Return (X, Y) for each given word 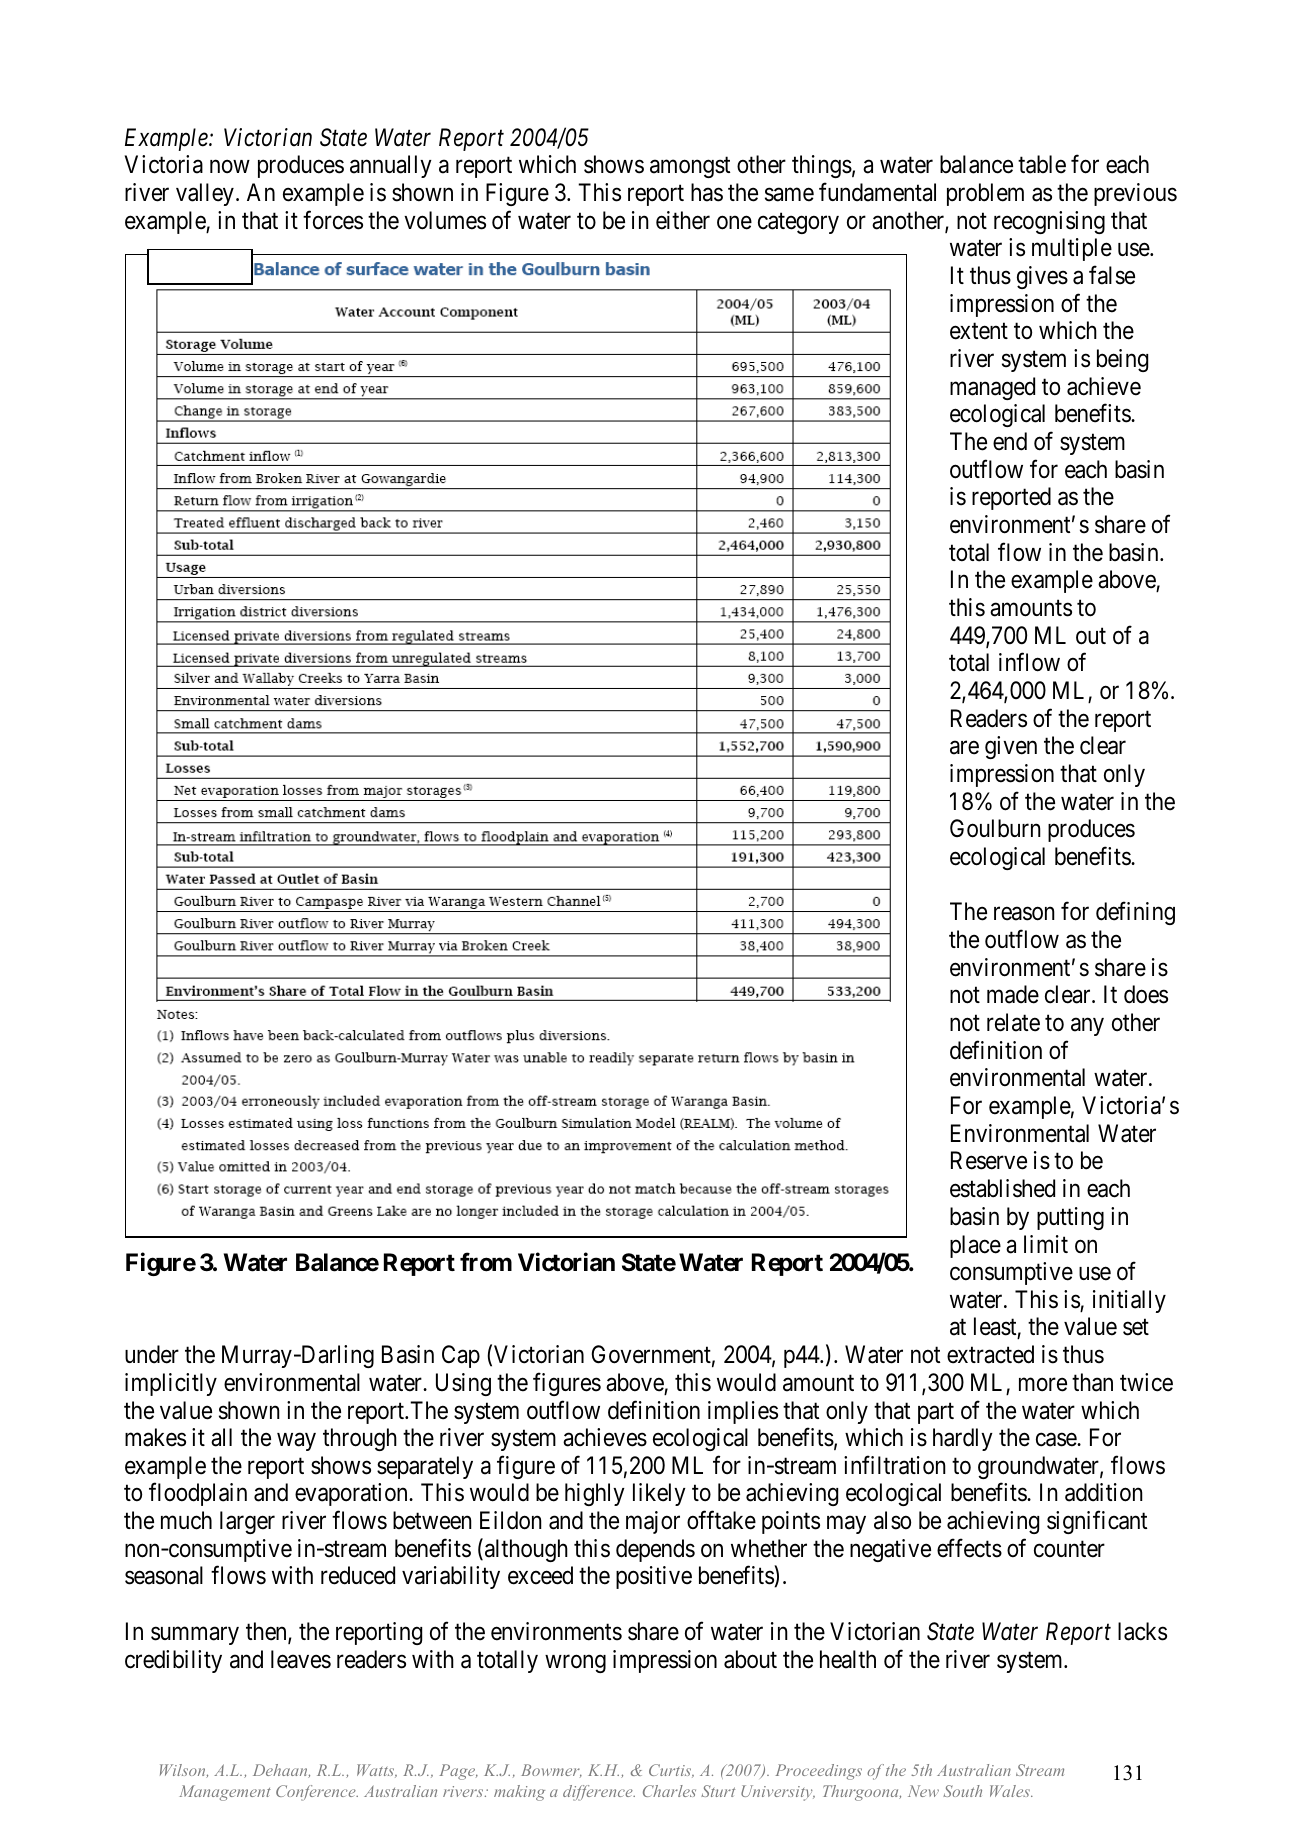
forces (333, 220)
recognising (1049, 222)
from (486, 1262)
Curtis (671, 1771)
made (1013, 994)
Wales (1011, 1791)
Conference (317, 1793)
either (683, 220)
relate (1013, 1022)
